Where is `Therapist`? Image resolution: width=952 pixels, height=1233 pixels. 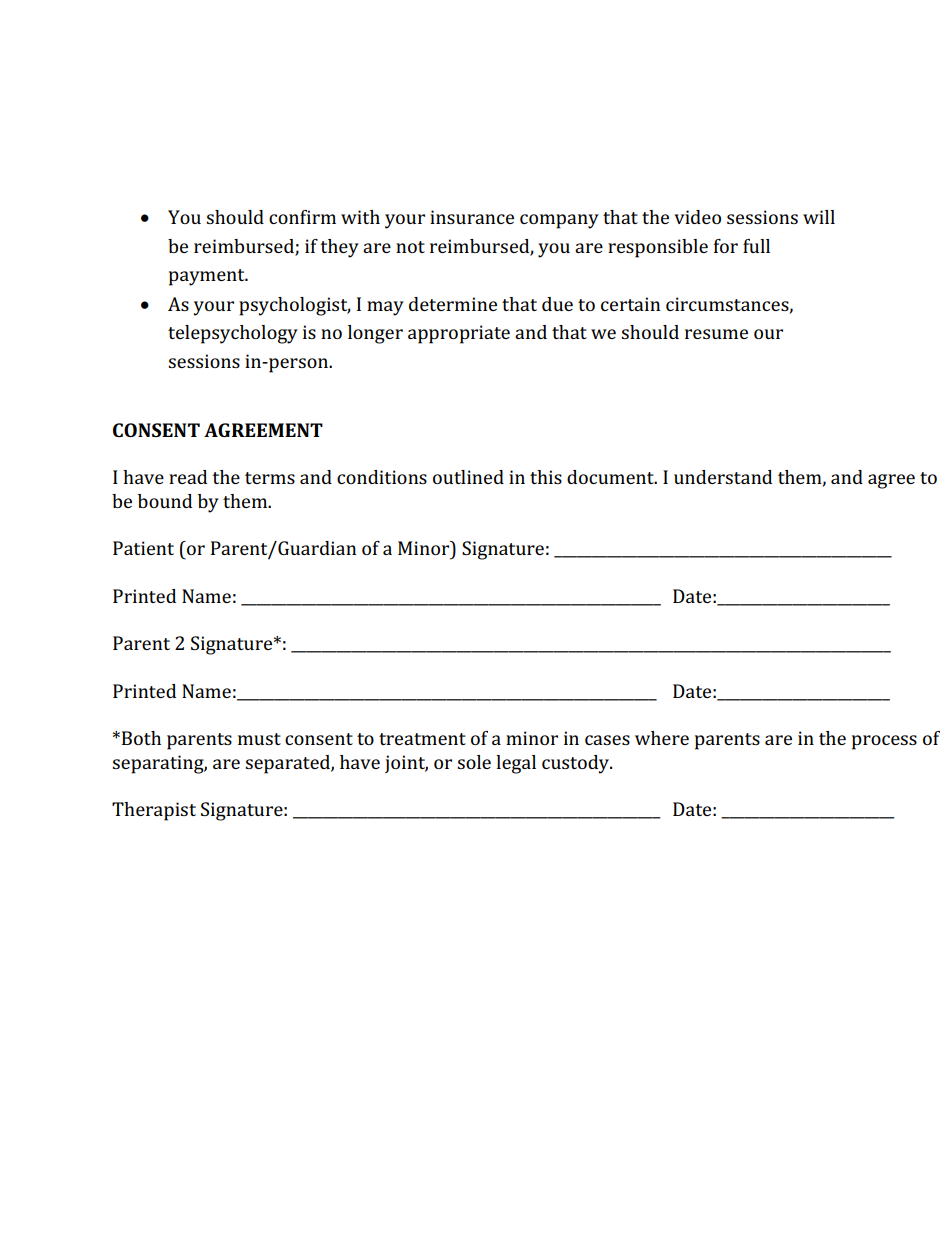 Therapist is located at coordinates (154, 811).
